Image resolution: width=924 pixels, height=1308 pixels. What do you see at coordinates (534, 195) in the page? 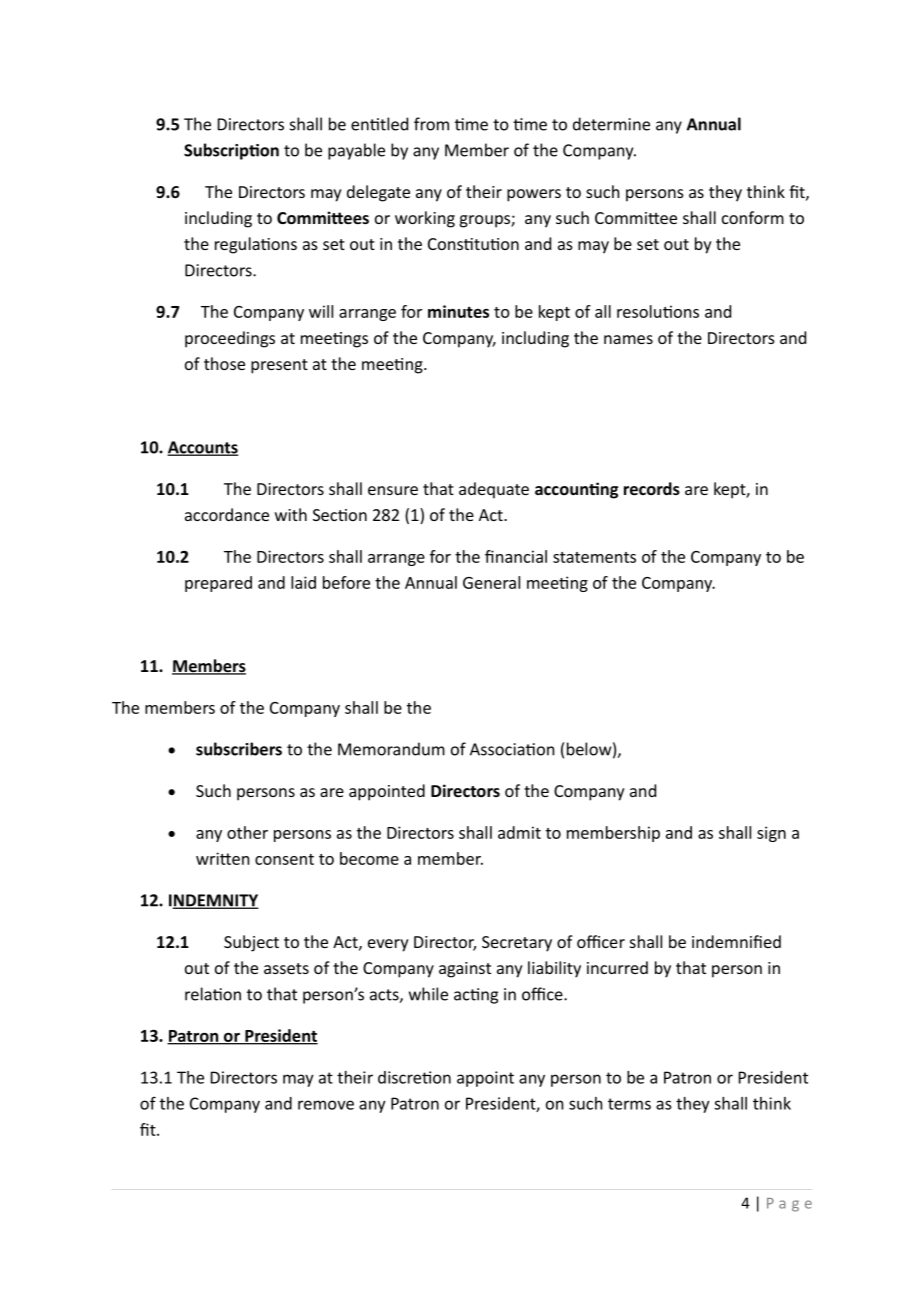
I see `powers` at bounding box center [534, 195].
